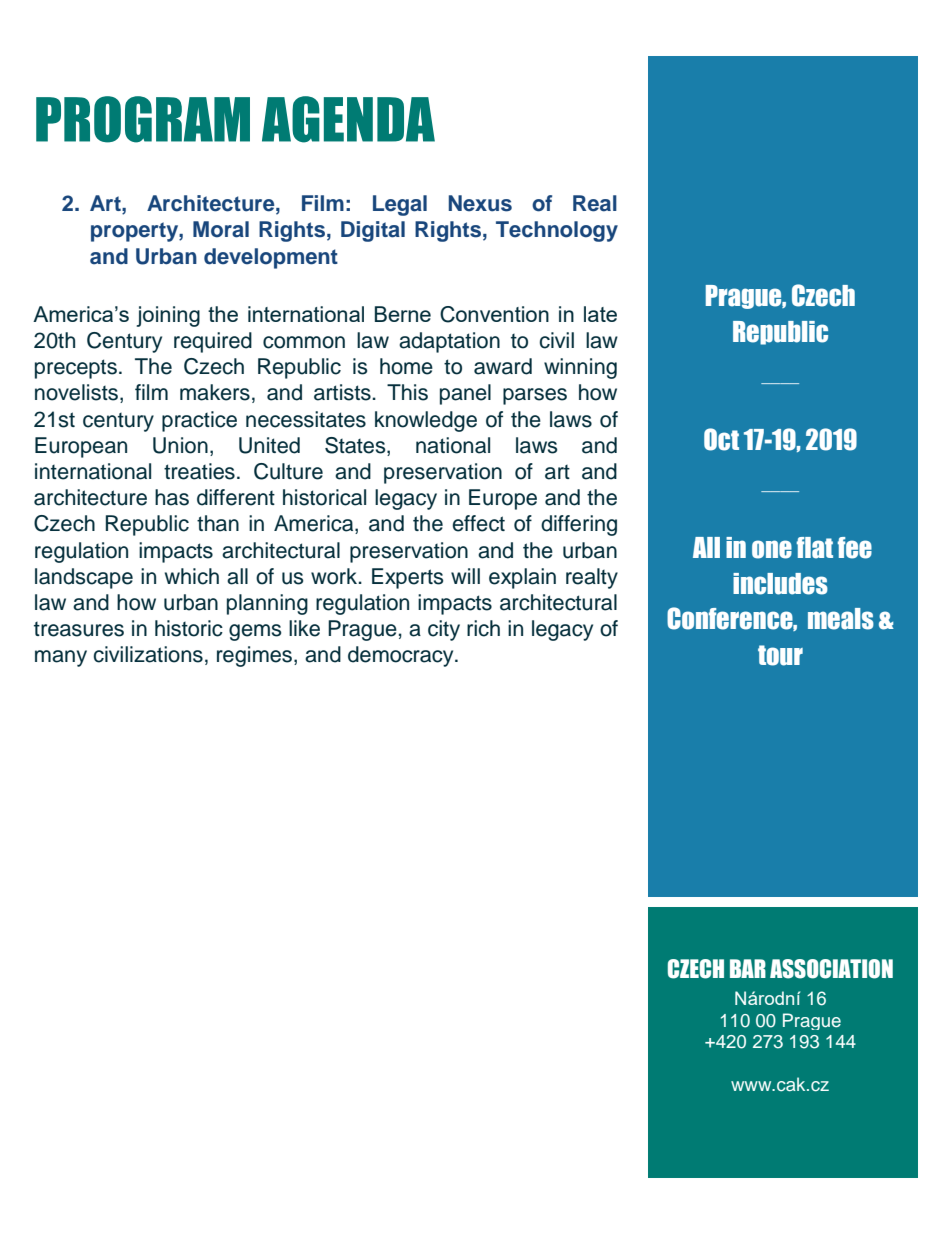 The image size is (952, 1233). What do you see at coordinates (199, 421) in the image?
I see `practice` at bounding box center [199, 421].
